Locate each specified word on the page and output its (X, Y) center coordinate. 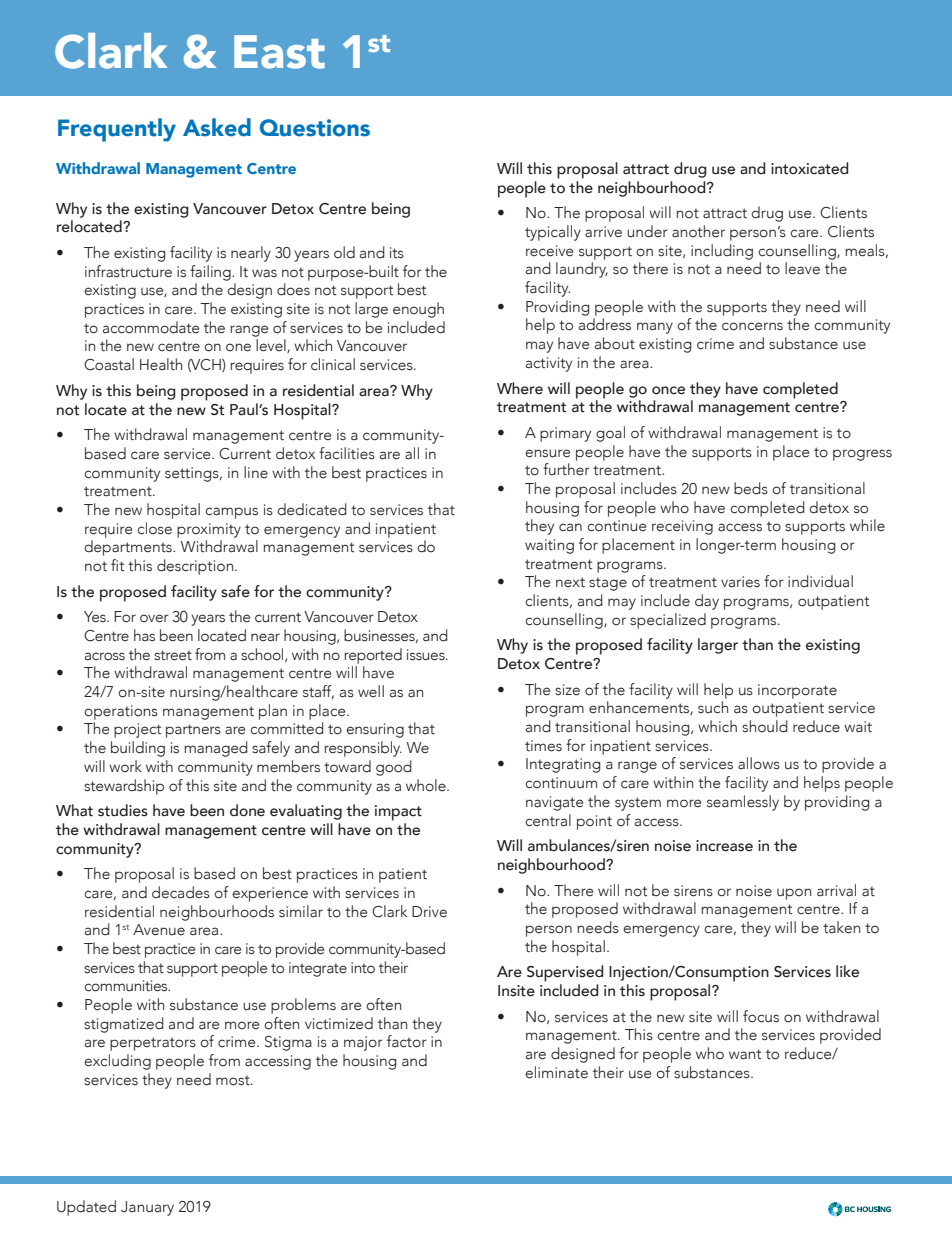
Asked (217, 127)
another (698, 231)
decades (181, 892)
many (655, 328)
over (154, 618)
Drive (429, 912)
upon (794, 894)
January (147, 1208)
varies (740, 582)
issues (427, 655)
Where (520, 388)
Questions (315, 128)
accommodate (151, 327)
